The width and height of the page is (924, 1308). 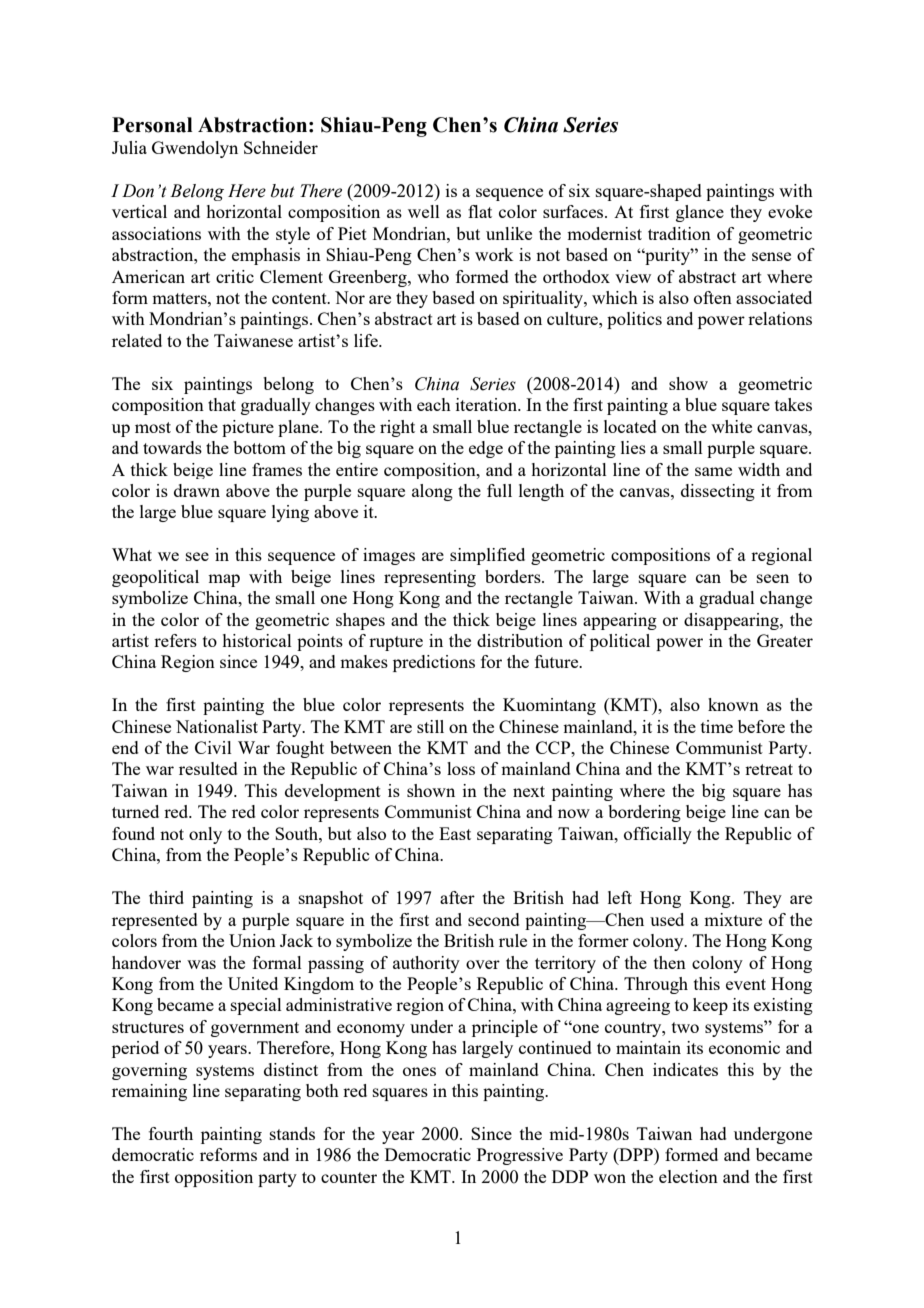 What do you see at coordinates (432, 492) in the page?
I see `along` at bounding box center [432, 492].
